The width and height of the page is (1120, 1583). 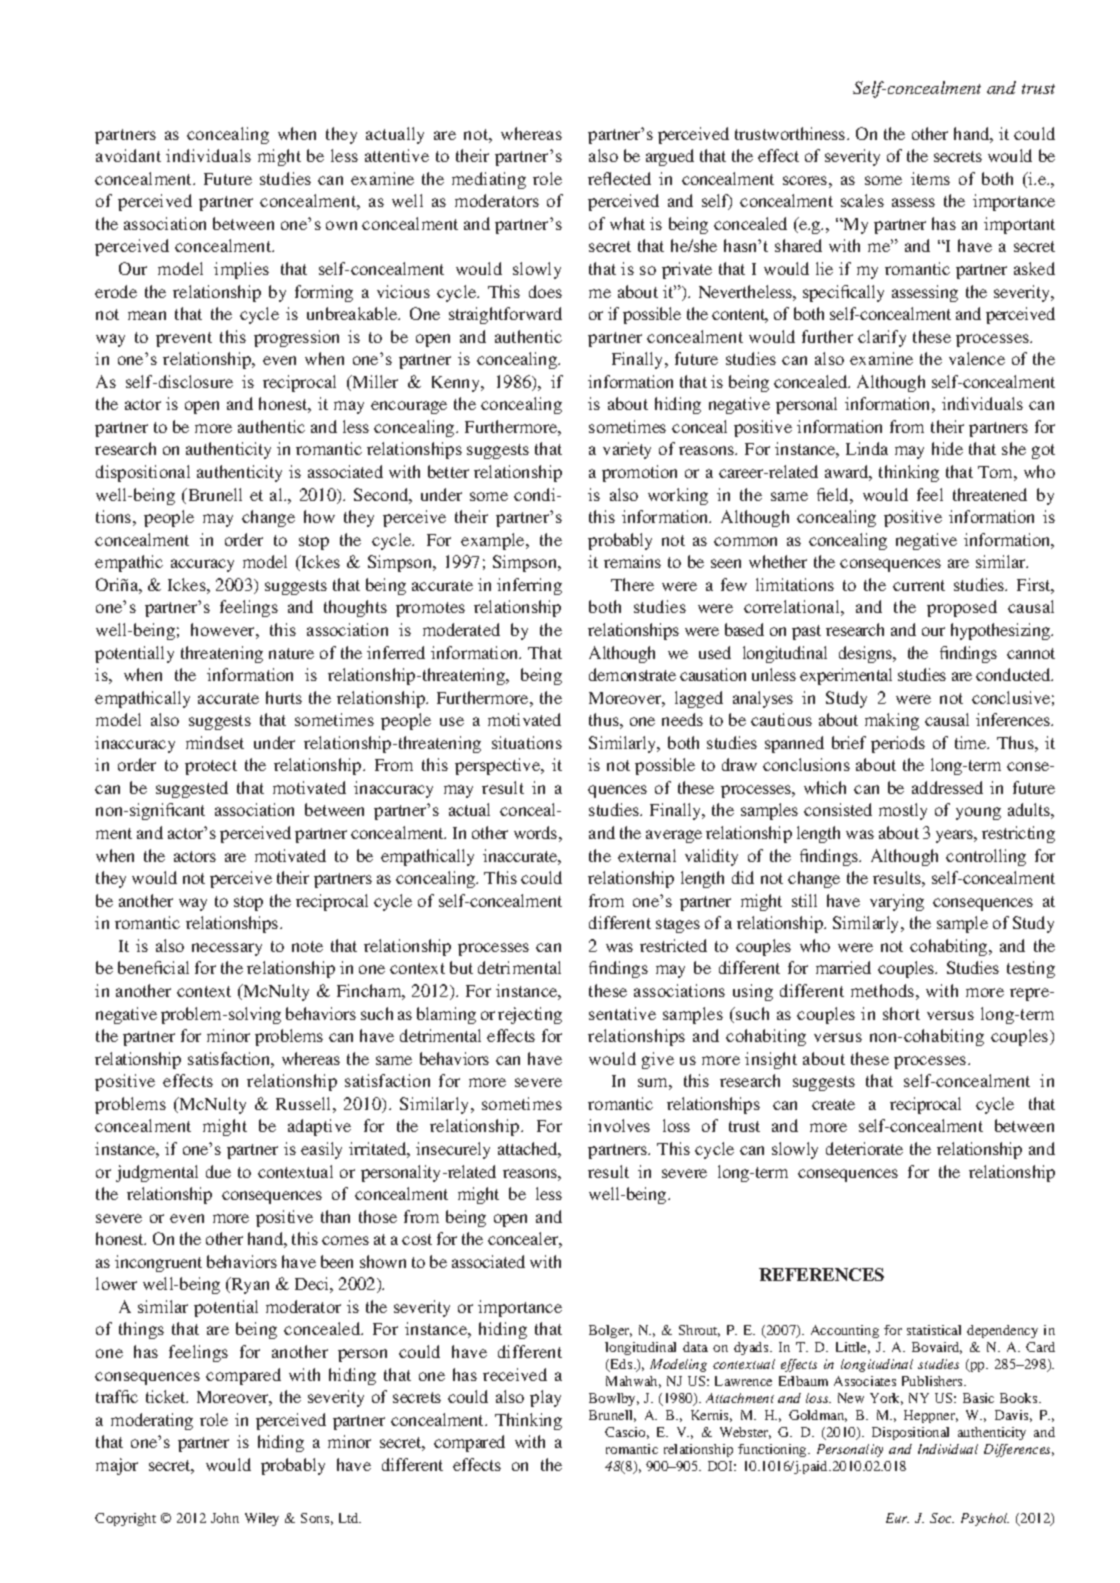 I want to click on implies, so click(x=241, y=270).
